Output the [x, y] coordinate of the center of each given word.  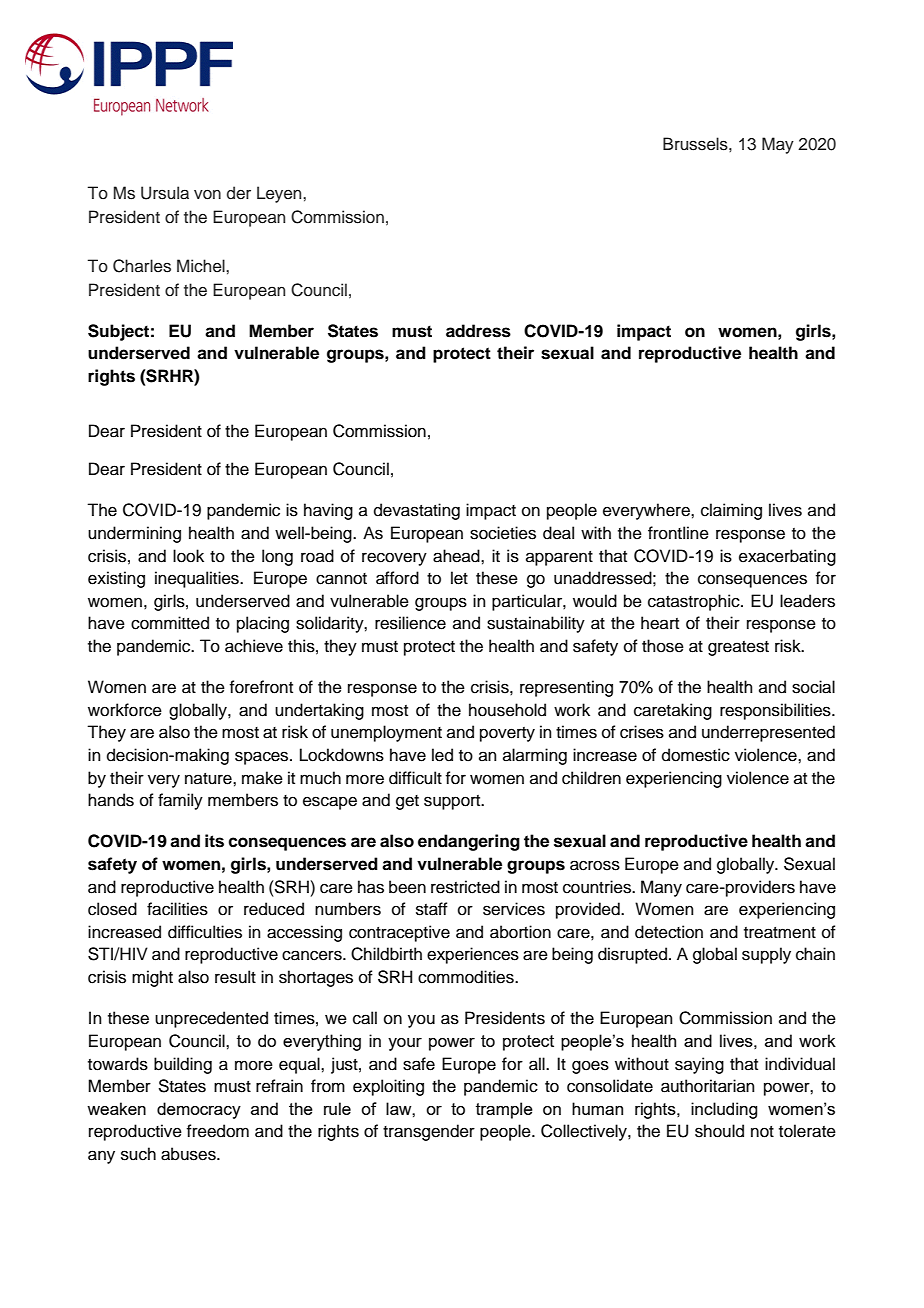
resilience [410, 623]
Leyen [280, 194]
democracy [199, 1110]
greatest [738, 648]
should [719, 1131]
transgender [429, 1132]
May [778, 145]
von [207, 195]
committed [170, 623]
